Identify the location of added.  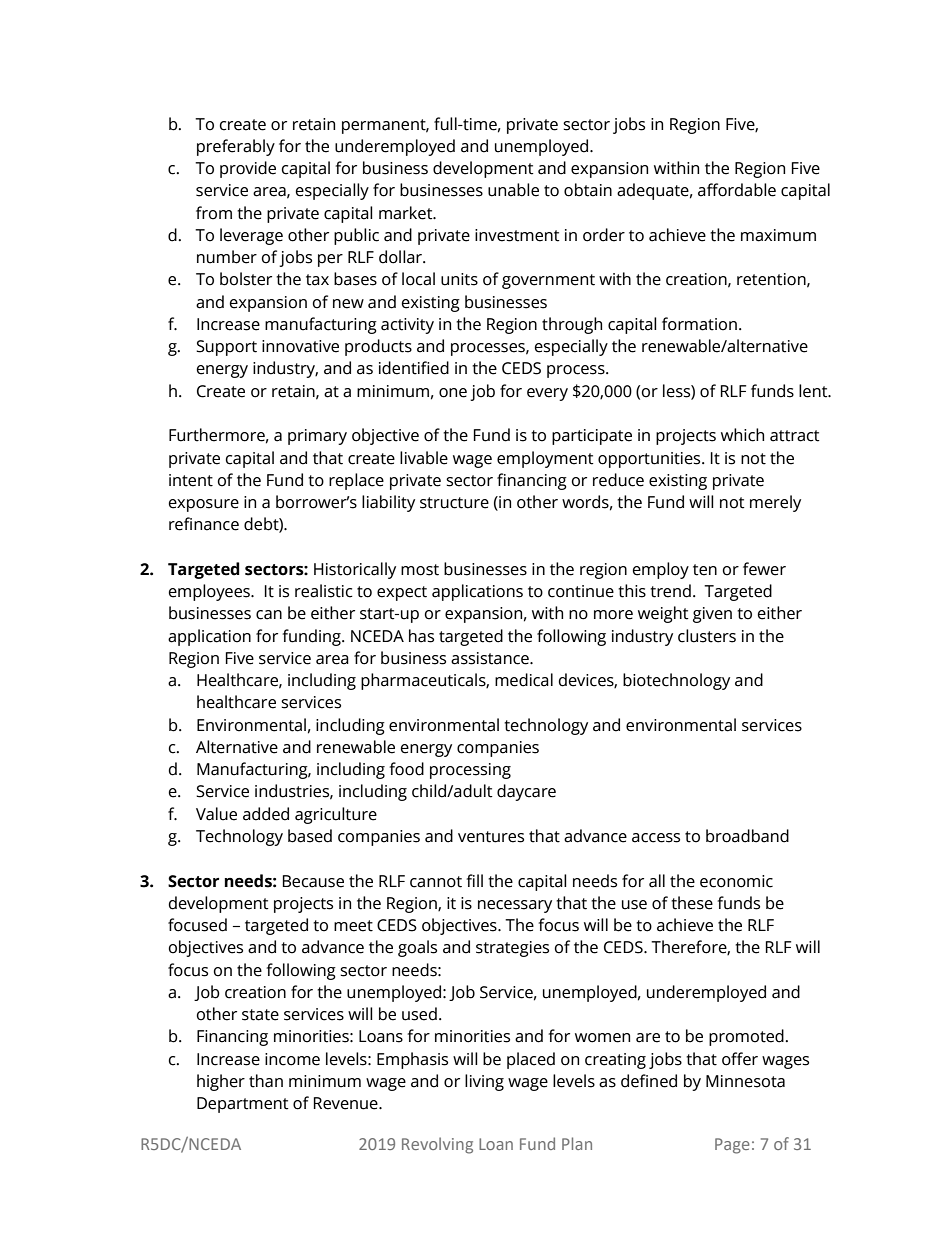
(266, 814).
